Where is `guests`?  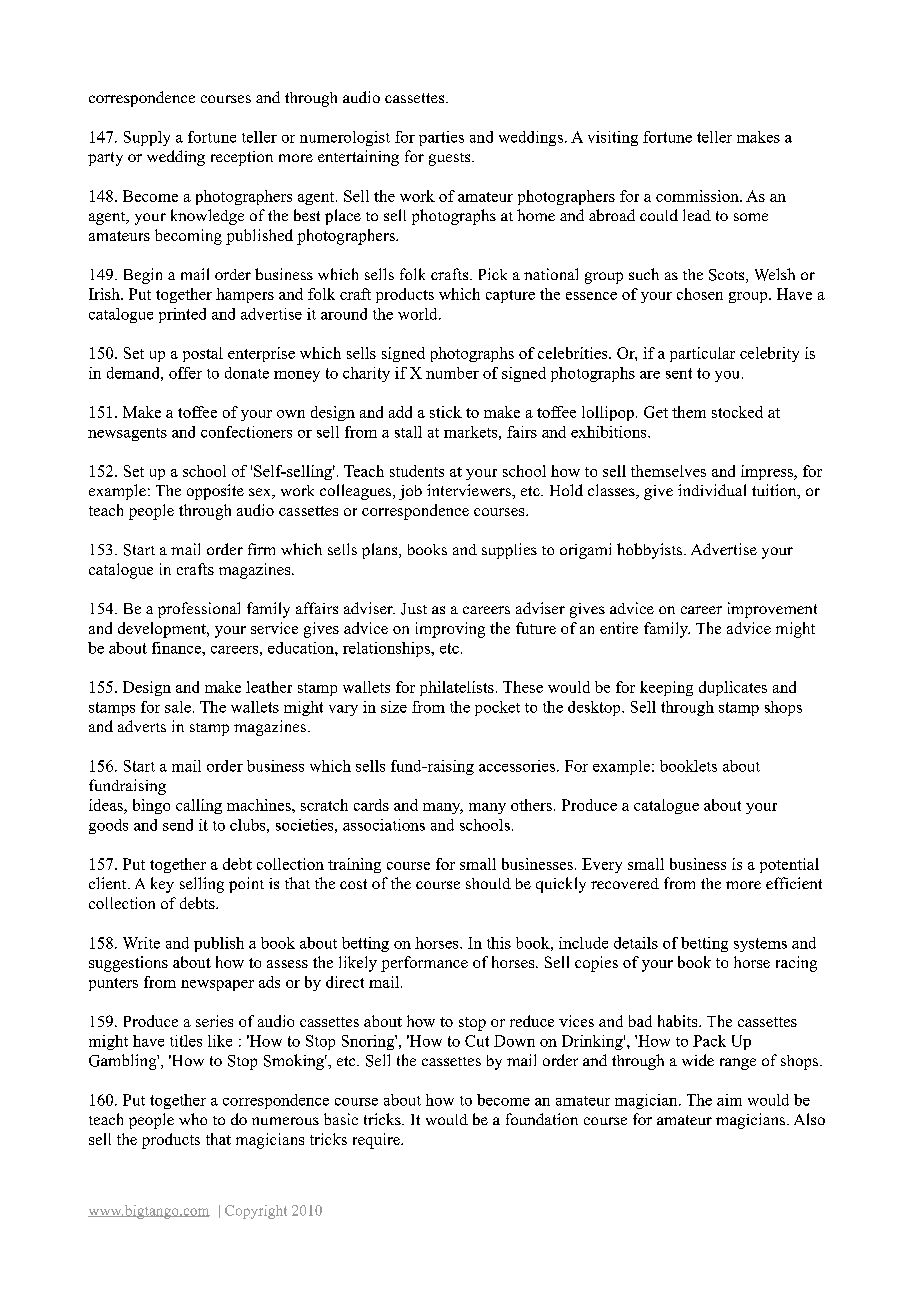 guests is located at coordinates (451, 159).
